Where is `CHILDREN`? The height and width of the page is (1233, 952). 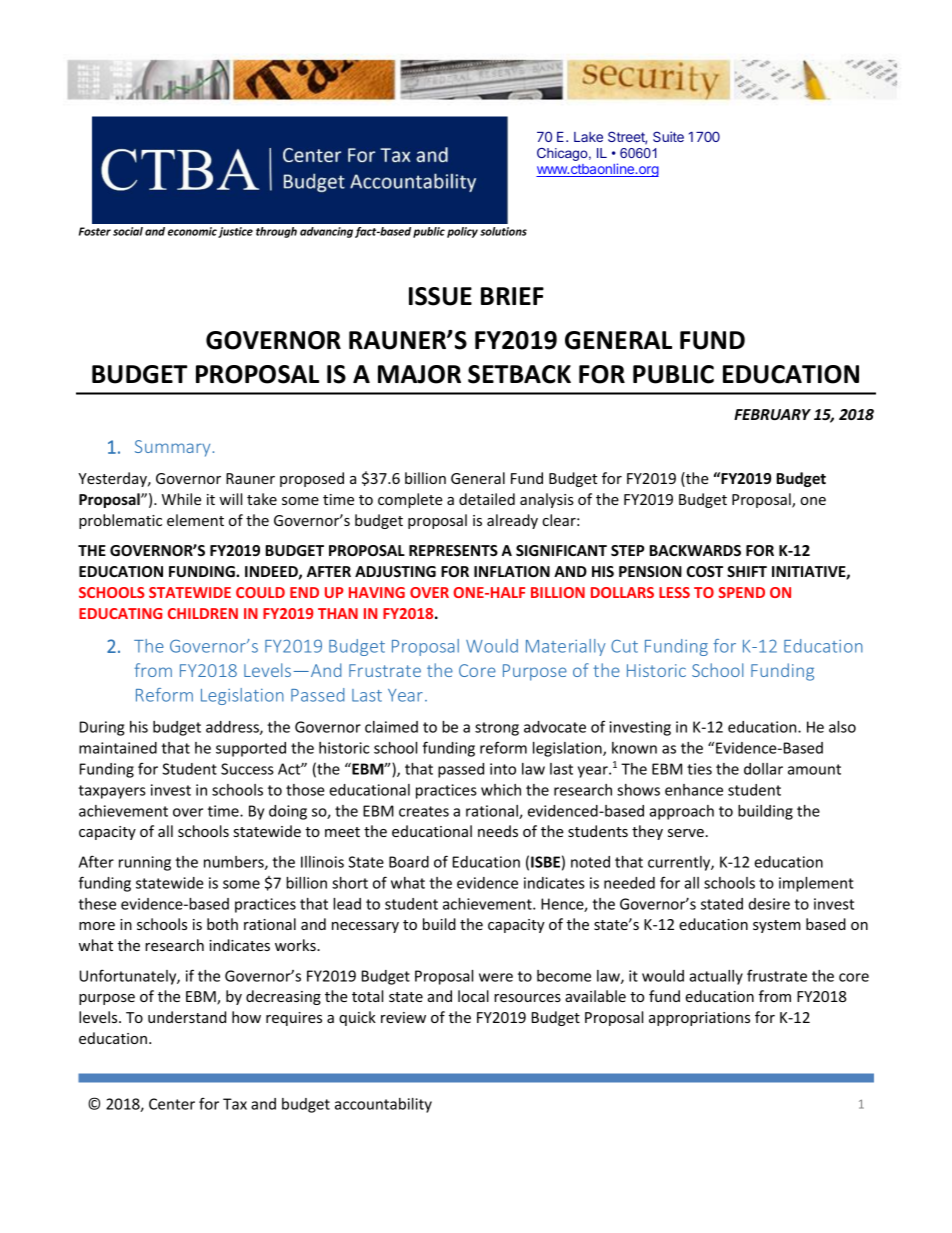
CHILDREN is located at coordinates (203, 613).
